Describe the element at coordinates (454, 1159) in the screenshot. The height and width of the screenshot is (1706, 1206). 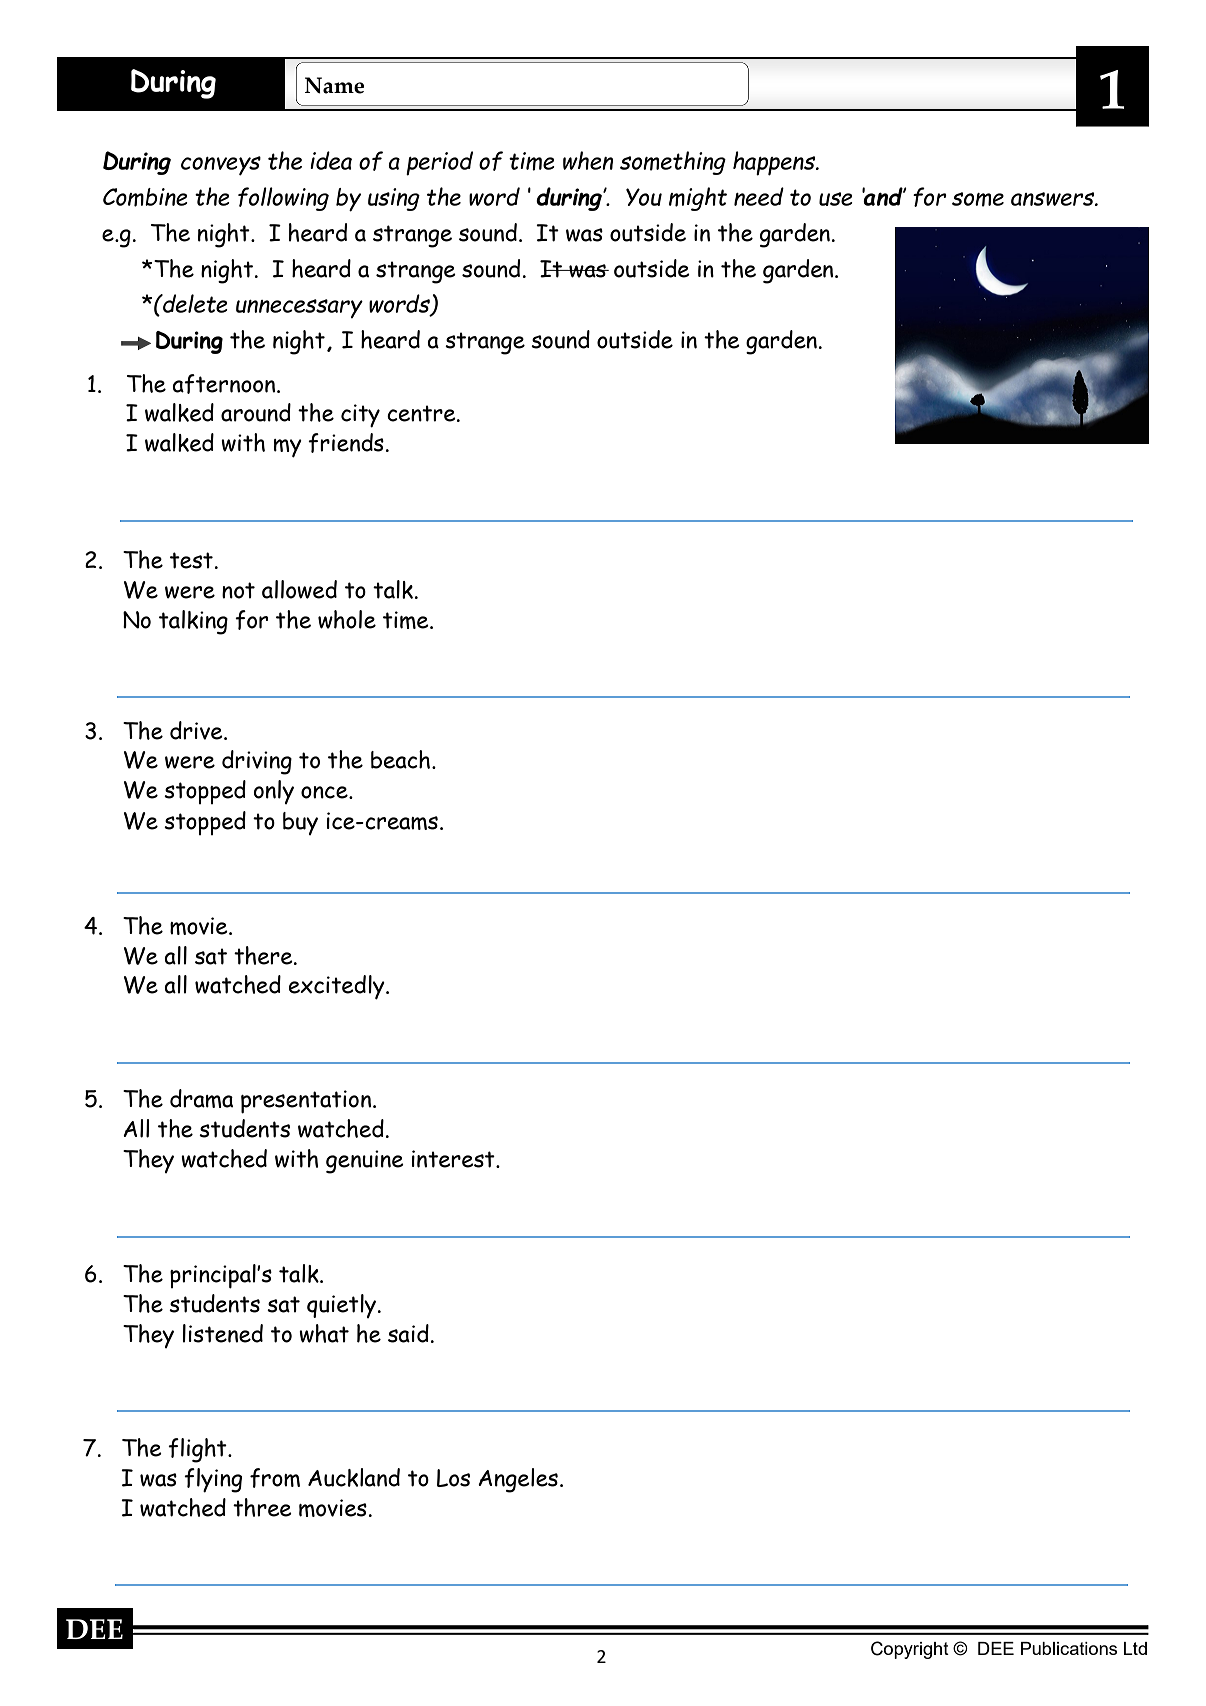
I see `interest` at that location.
